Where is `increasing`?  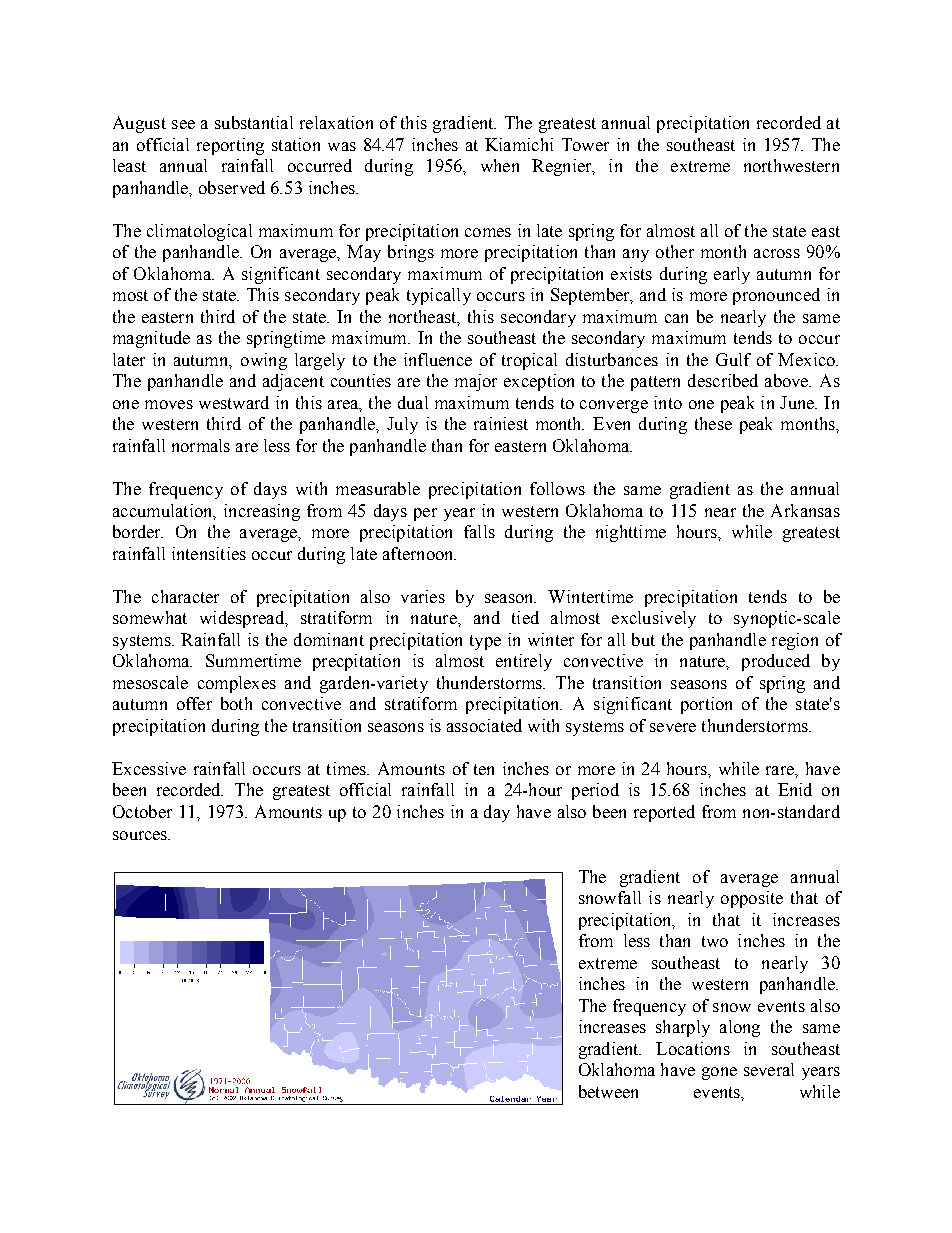 increasing is located at coordinates (262, 512).
